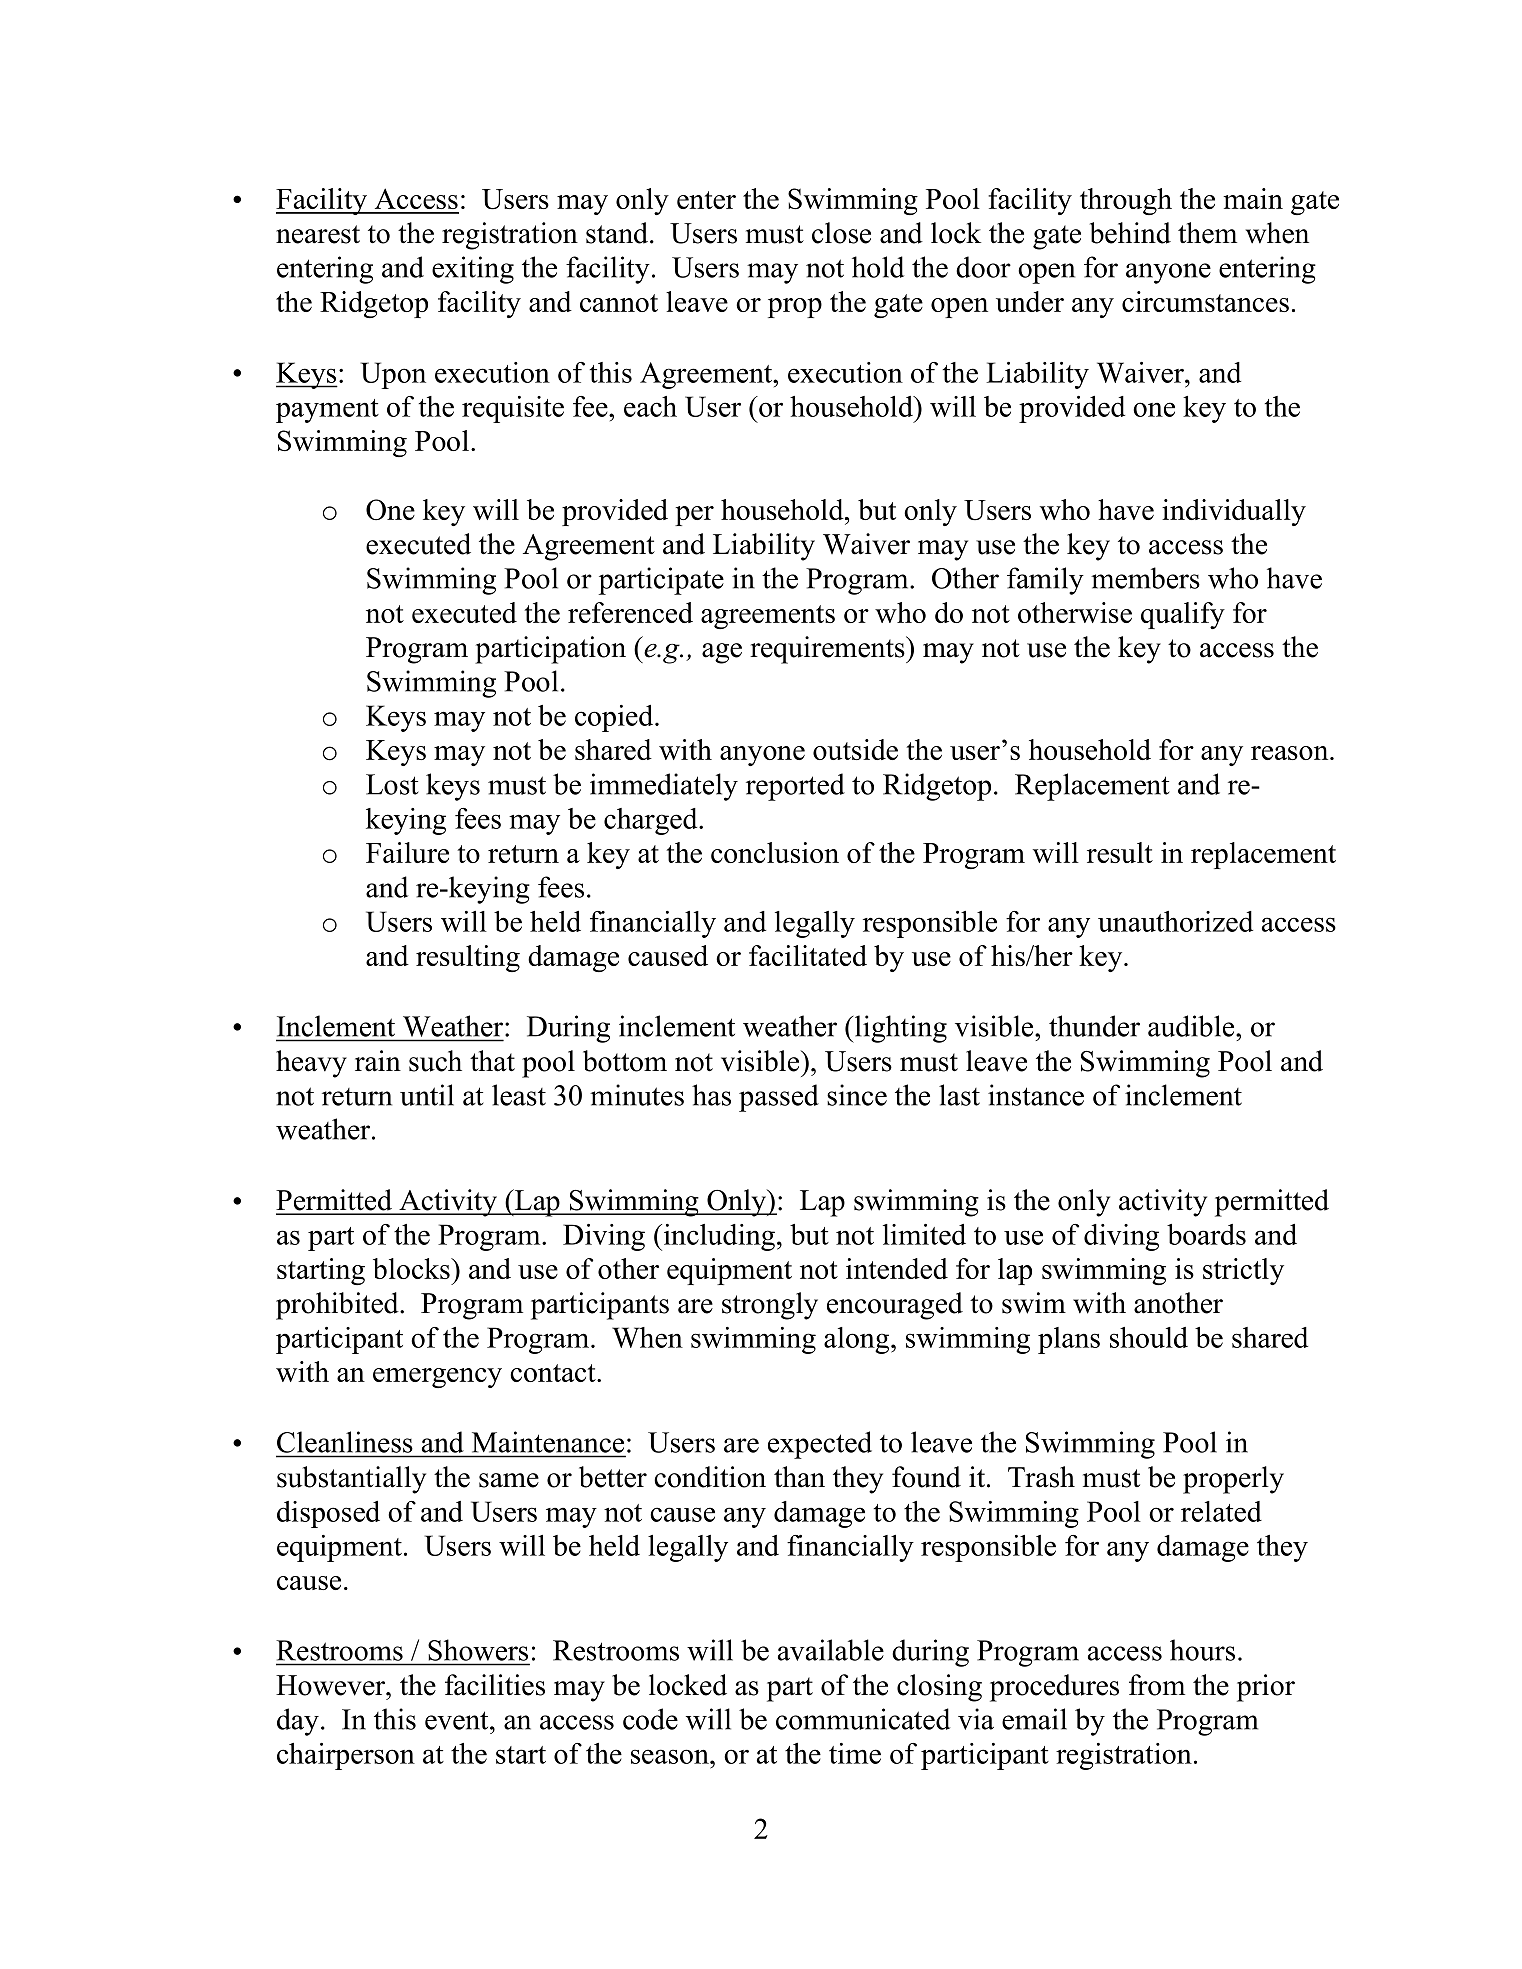 The width and height of the document is (1522, 1969). Describe the element at coordinates (392, 784) in the document. I see `Lost` at that location.
